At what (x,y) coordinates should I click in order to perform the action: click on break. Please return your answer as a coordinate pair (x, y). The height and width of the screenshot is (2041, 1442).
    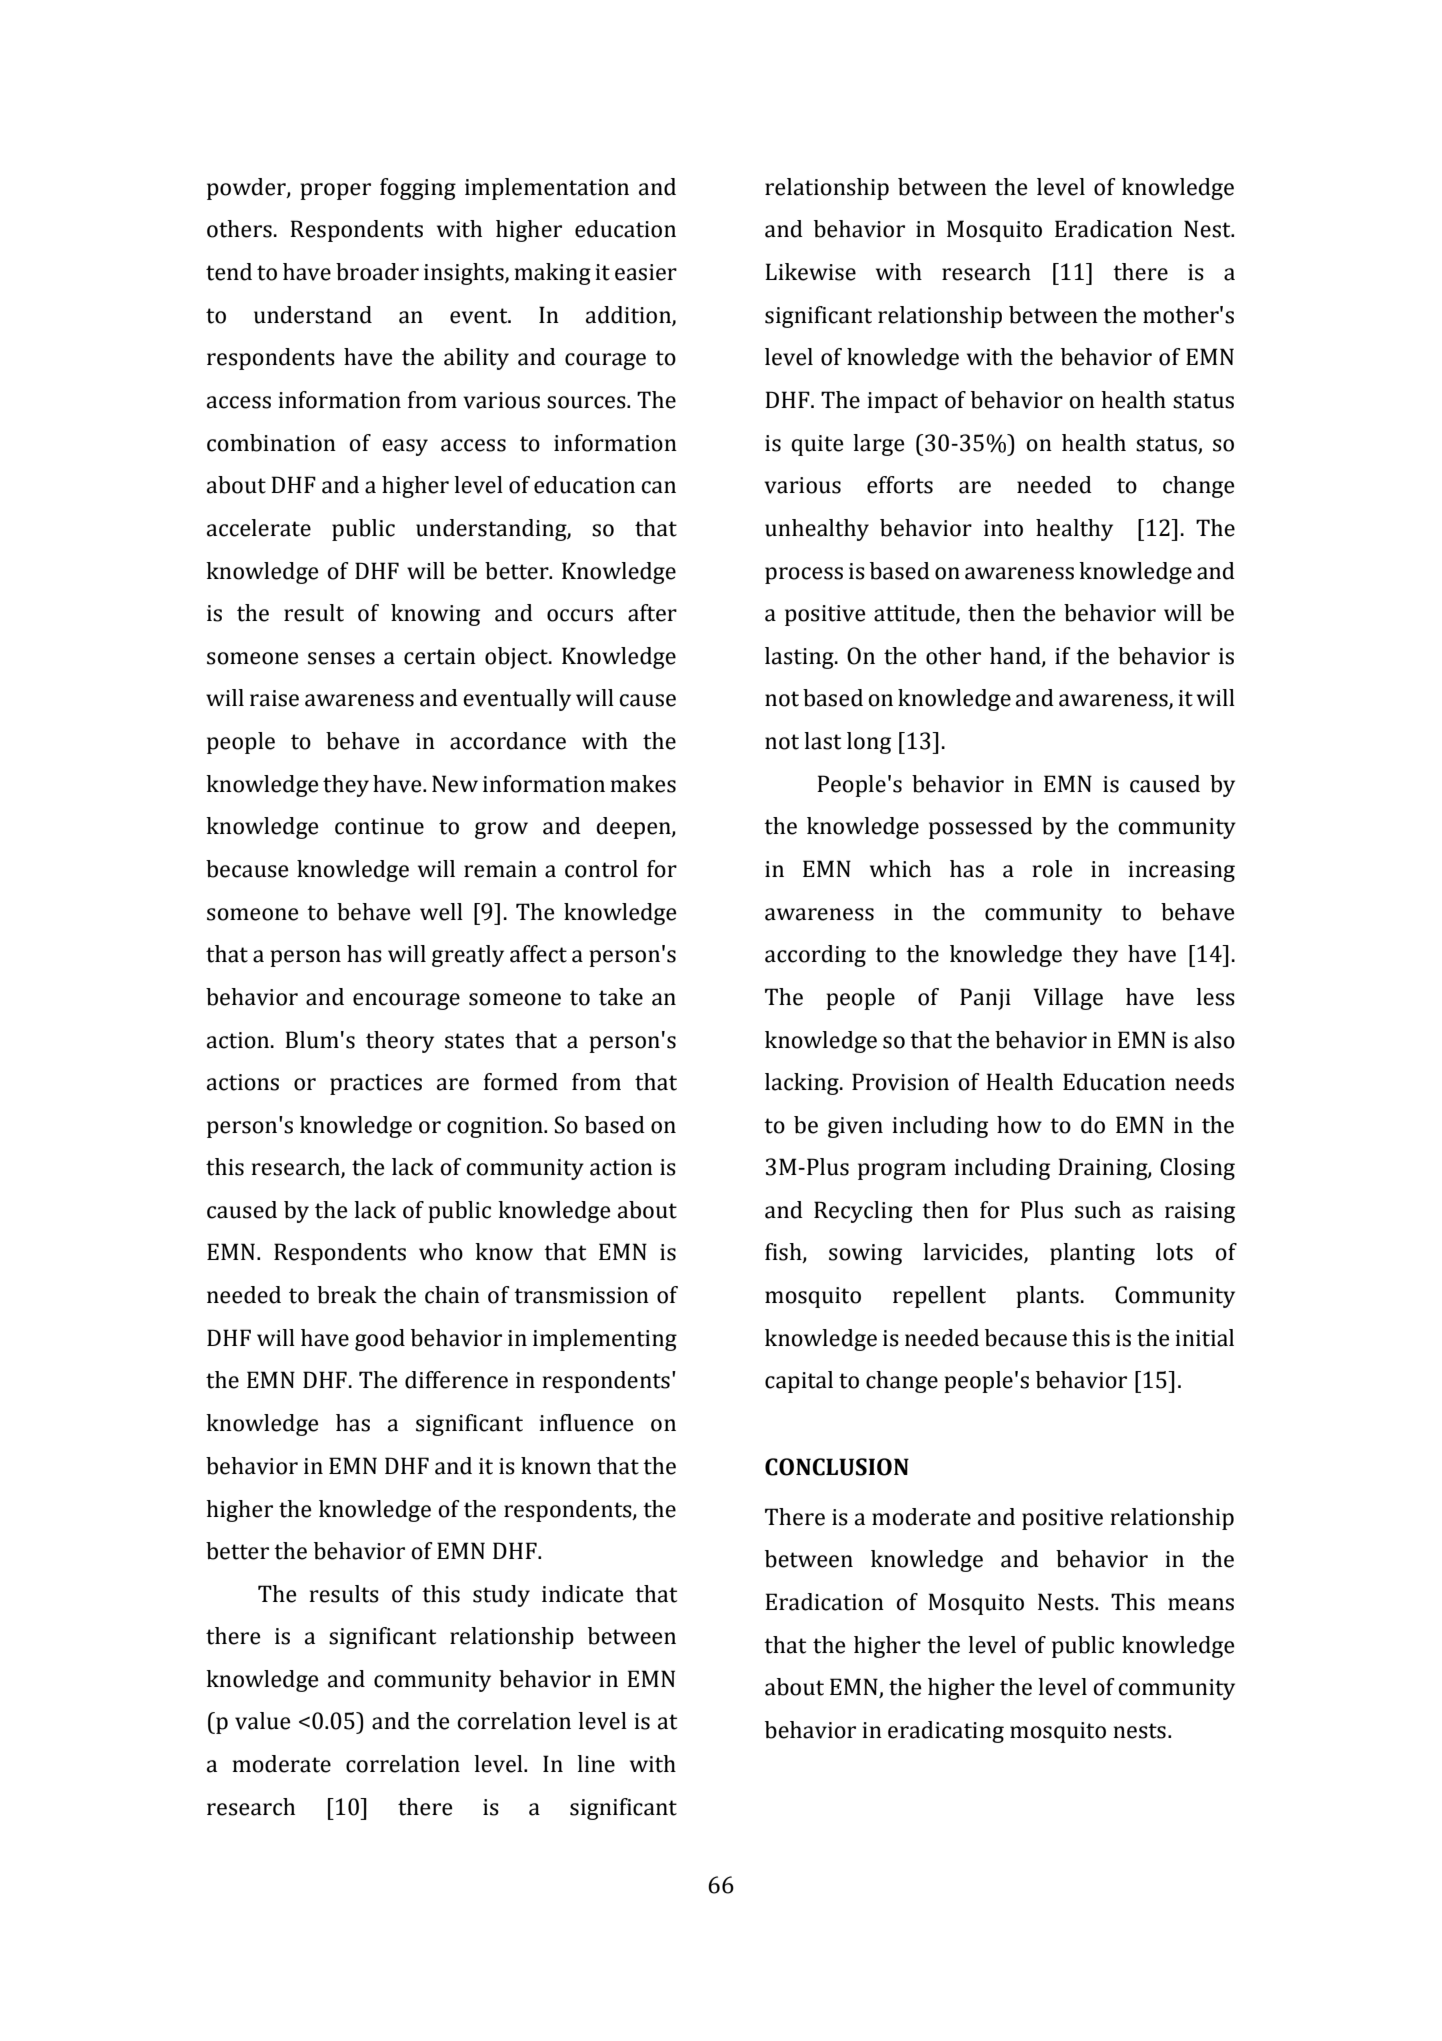
    Looking at the image, I should click on (347, 1295).
